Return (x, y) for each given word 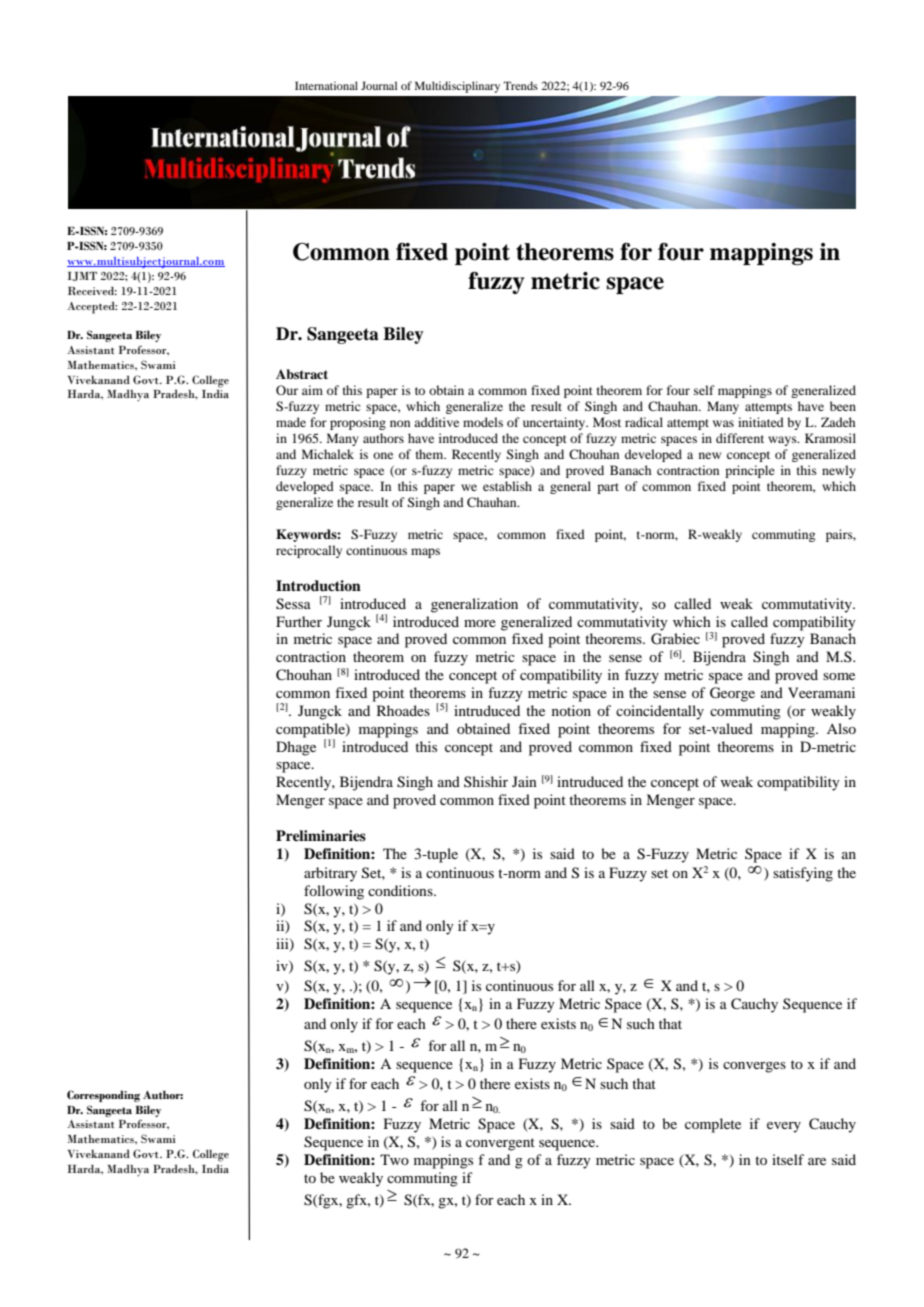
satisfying (803, 874)
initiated (761, 422)
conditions (401, 890)
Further (299, 621)
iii (283, 945)
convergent (500, 1144)
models (483, 422)
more (480, 623)
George (732, 694)
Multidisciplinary (457, 87)
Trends (520, 85)
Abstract (302, 374)
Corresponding (103, 1096)
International (326, 85)
